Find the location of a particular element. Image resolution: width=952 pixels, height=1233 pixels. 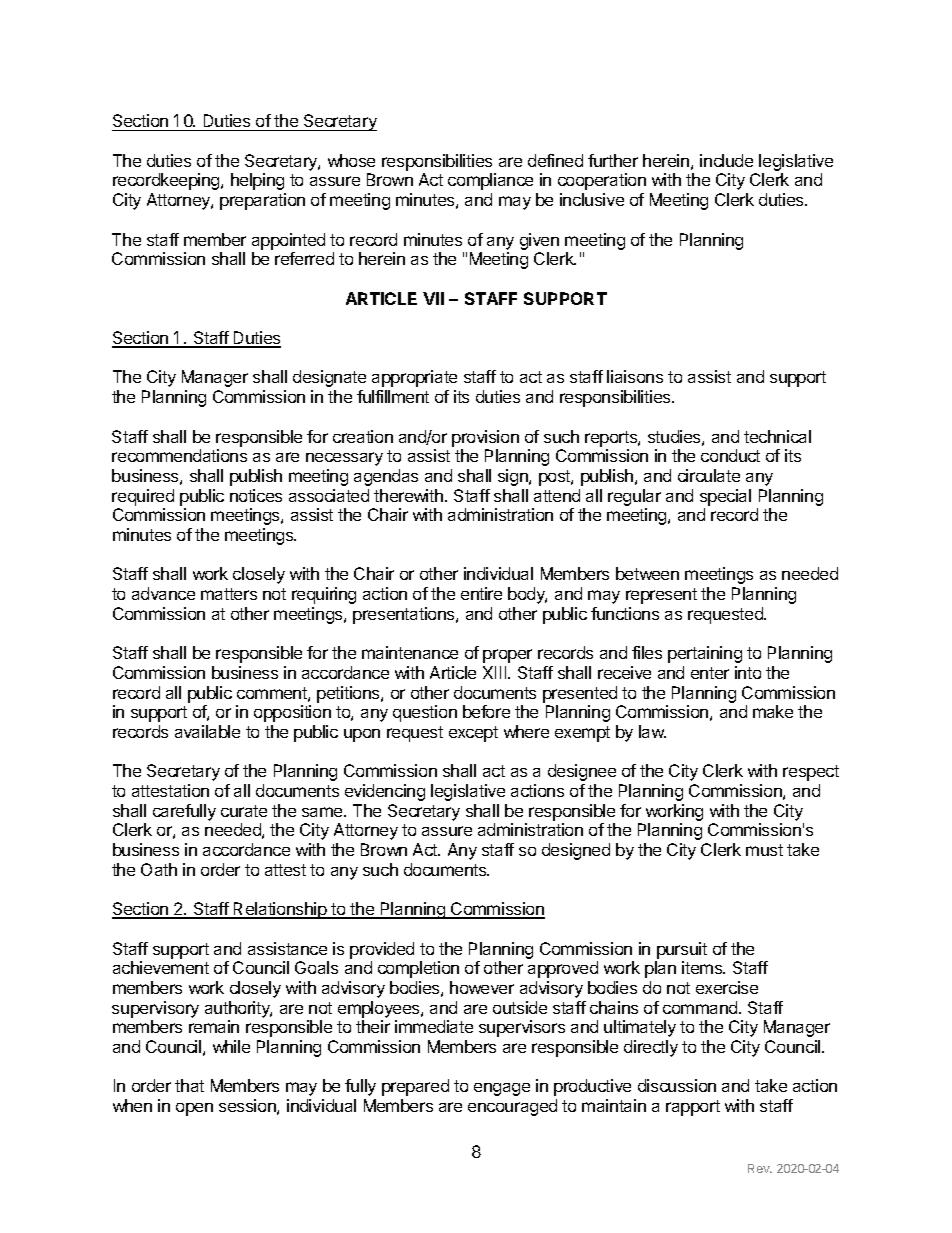

items is located at coordinates (703, 967).
